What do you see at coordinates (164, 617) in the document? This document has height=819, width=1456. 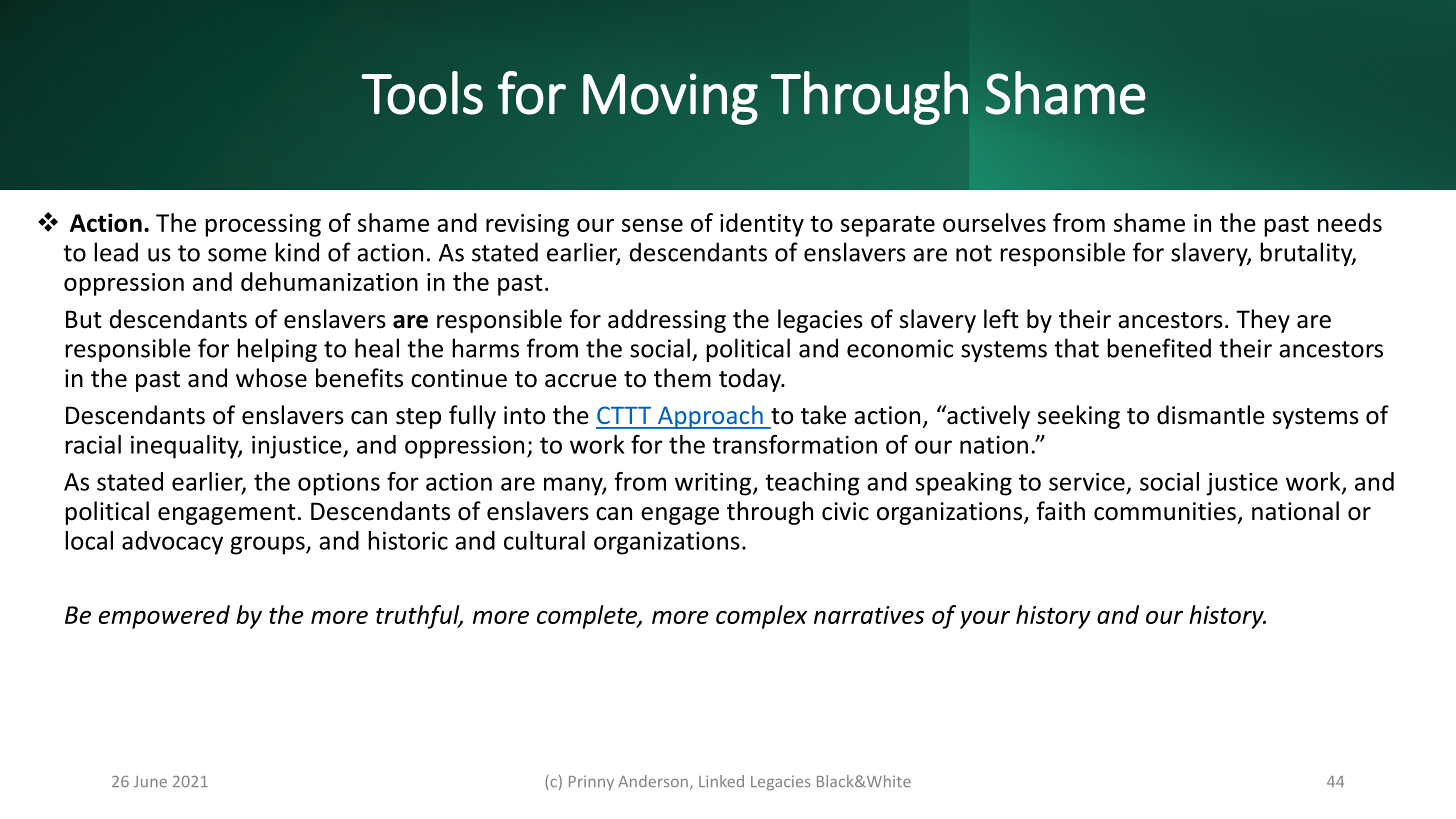 I see `empowered` at bounding box center [164, 617].
